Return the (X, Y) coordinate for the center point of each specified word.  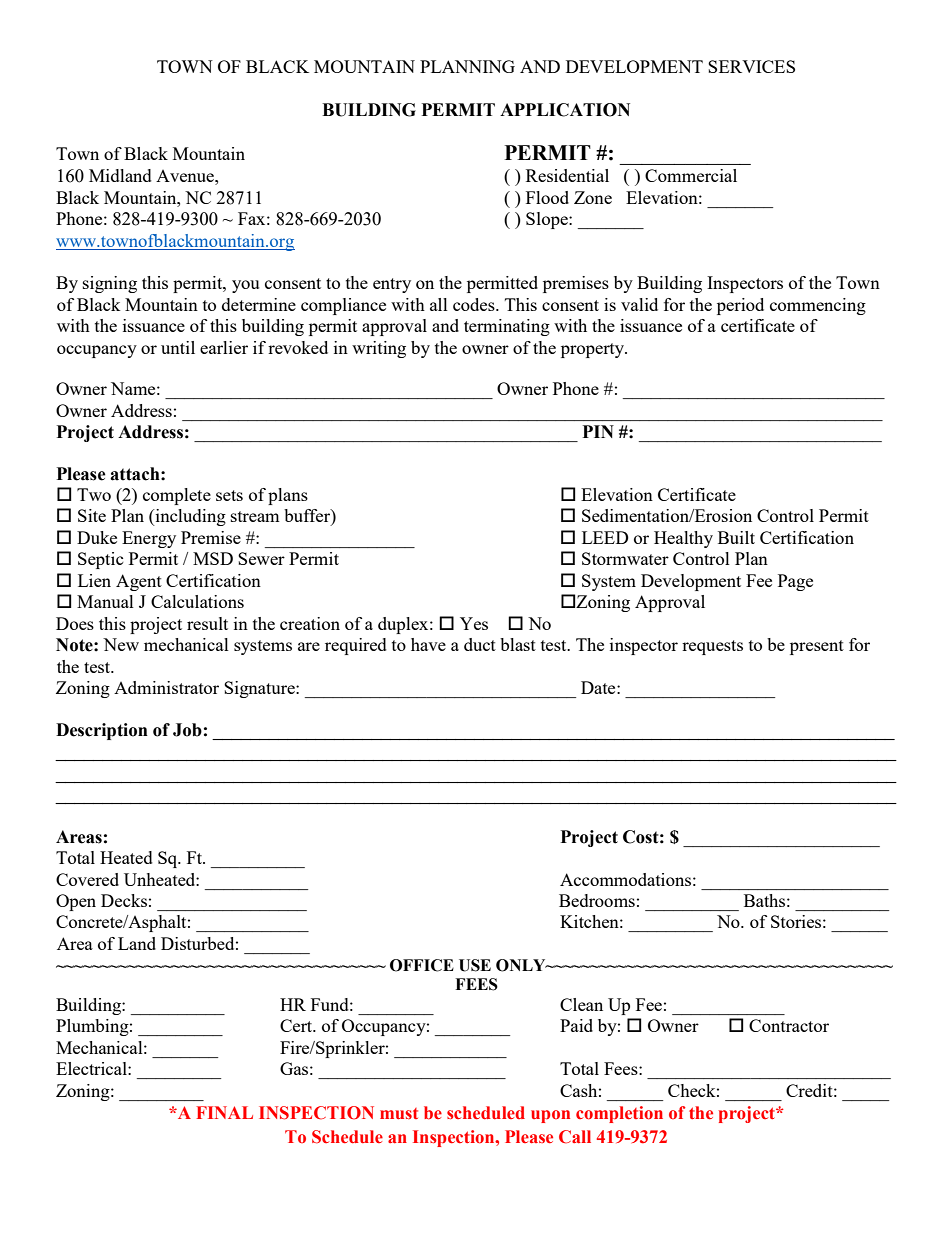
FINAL (224, 1112)
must (399, 1113)
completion (619, 1114)
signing (110, 284)
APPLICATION (565, 110)
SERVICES (751, 66)
